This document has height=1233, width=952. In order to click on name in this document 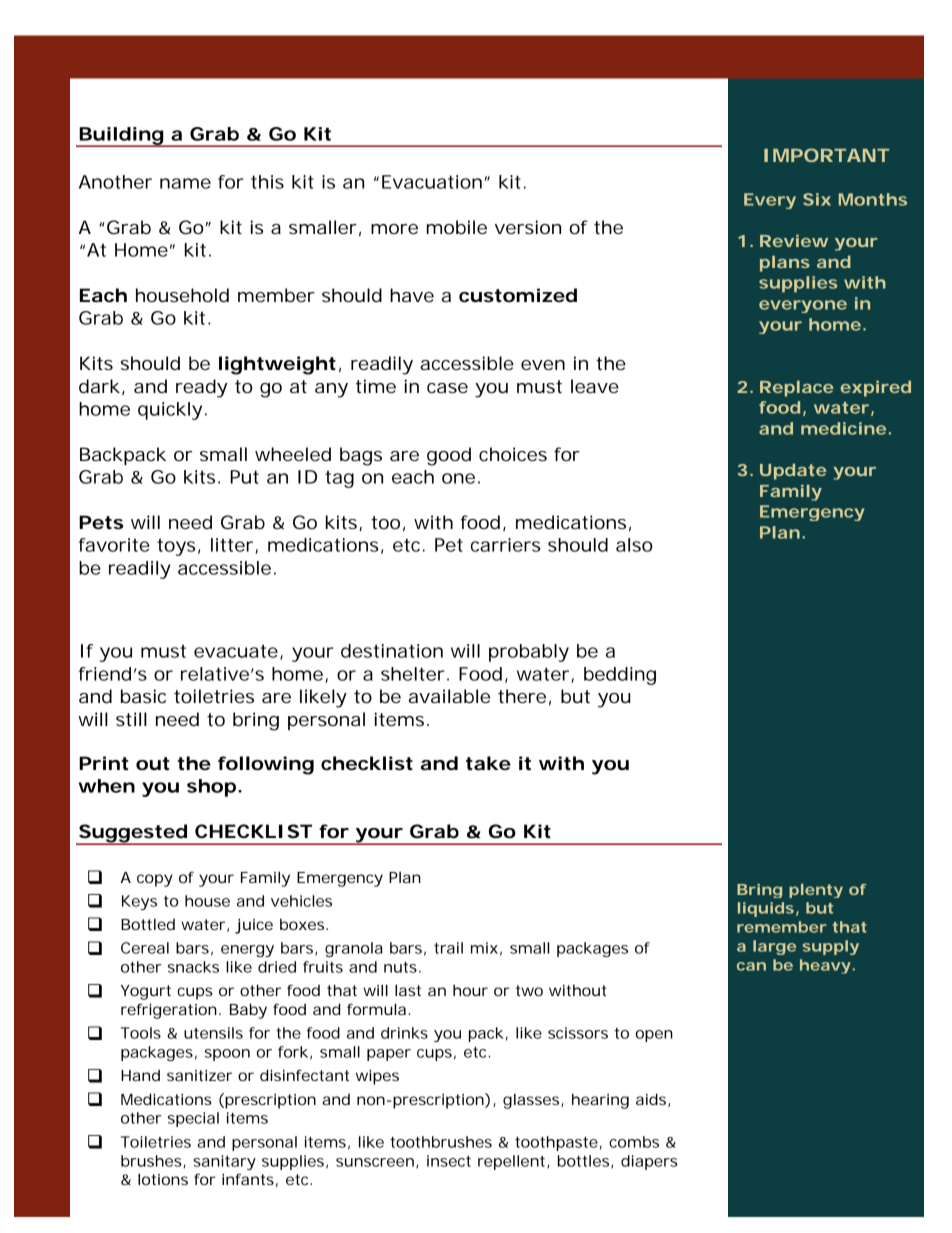, I will do `click(185, 183)`.
